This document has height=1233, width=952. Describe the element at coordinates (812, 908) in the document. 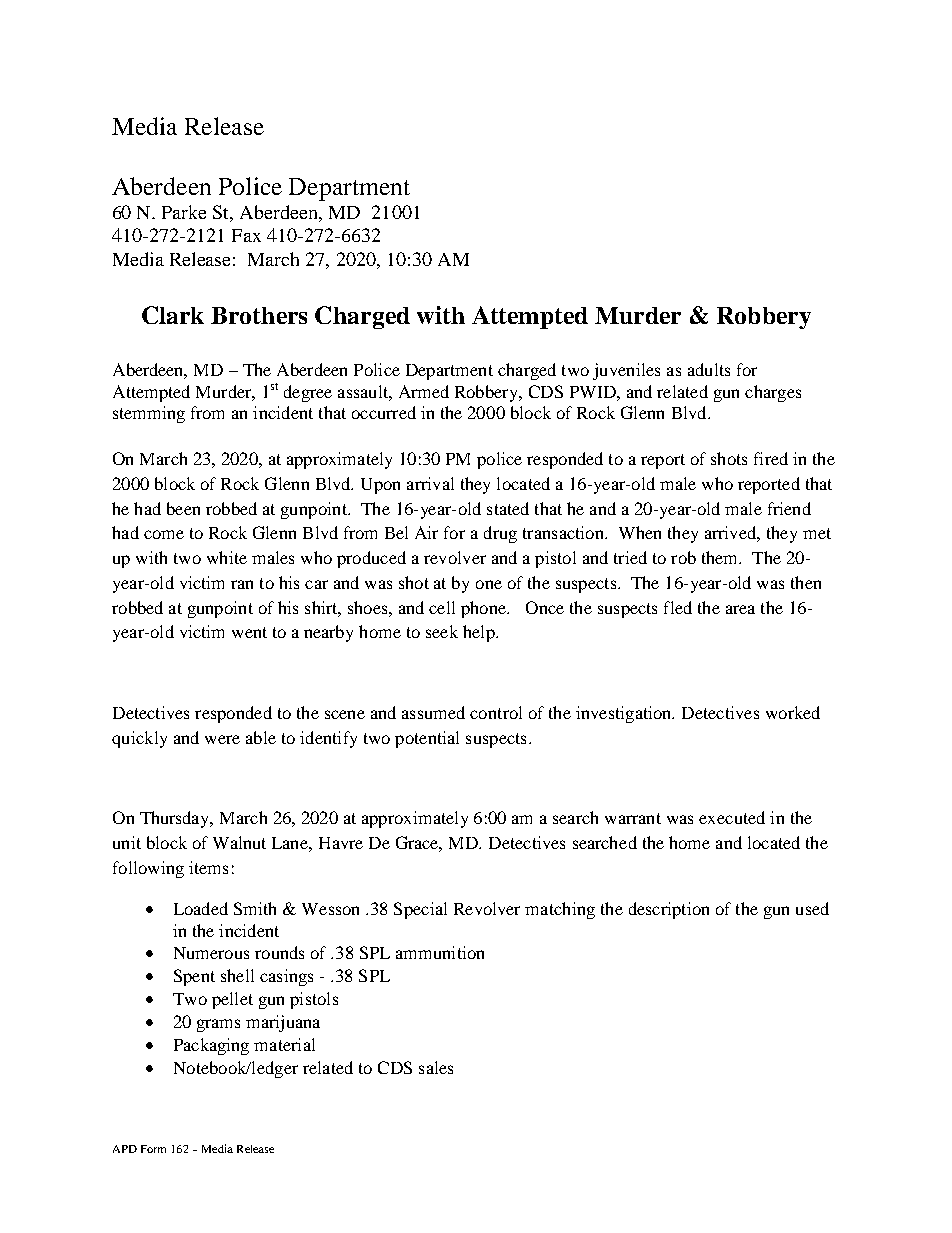

I see `used` at that location.
